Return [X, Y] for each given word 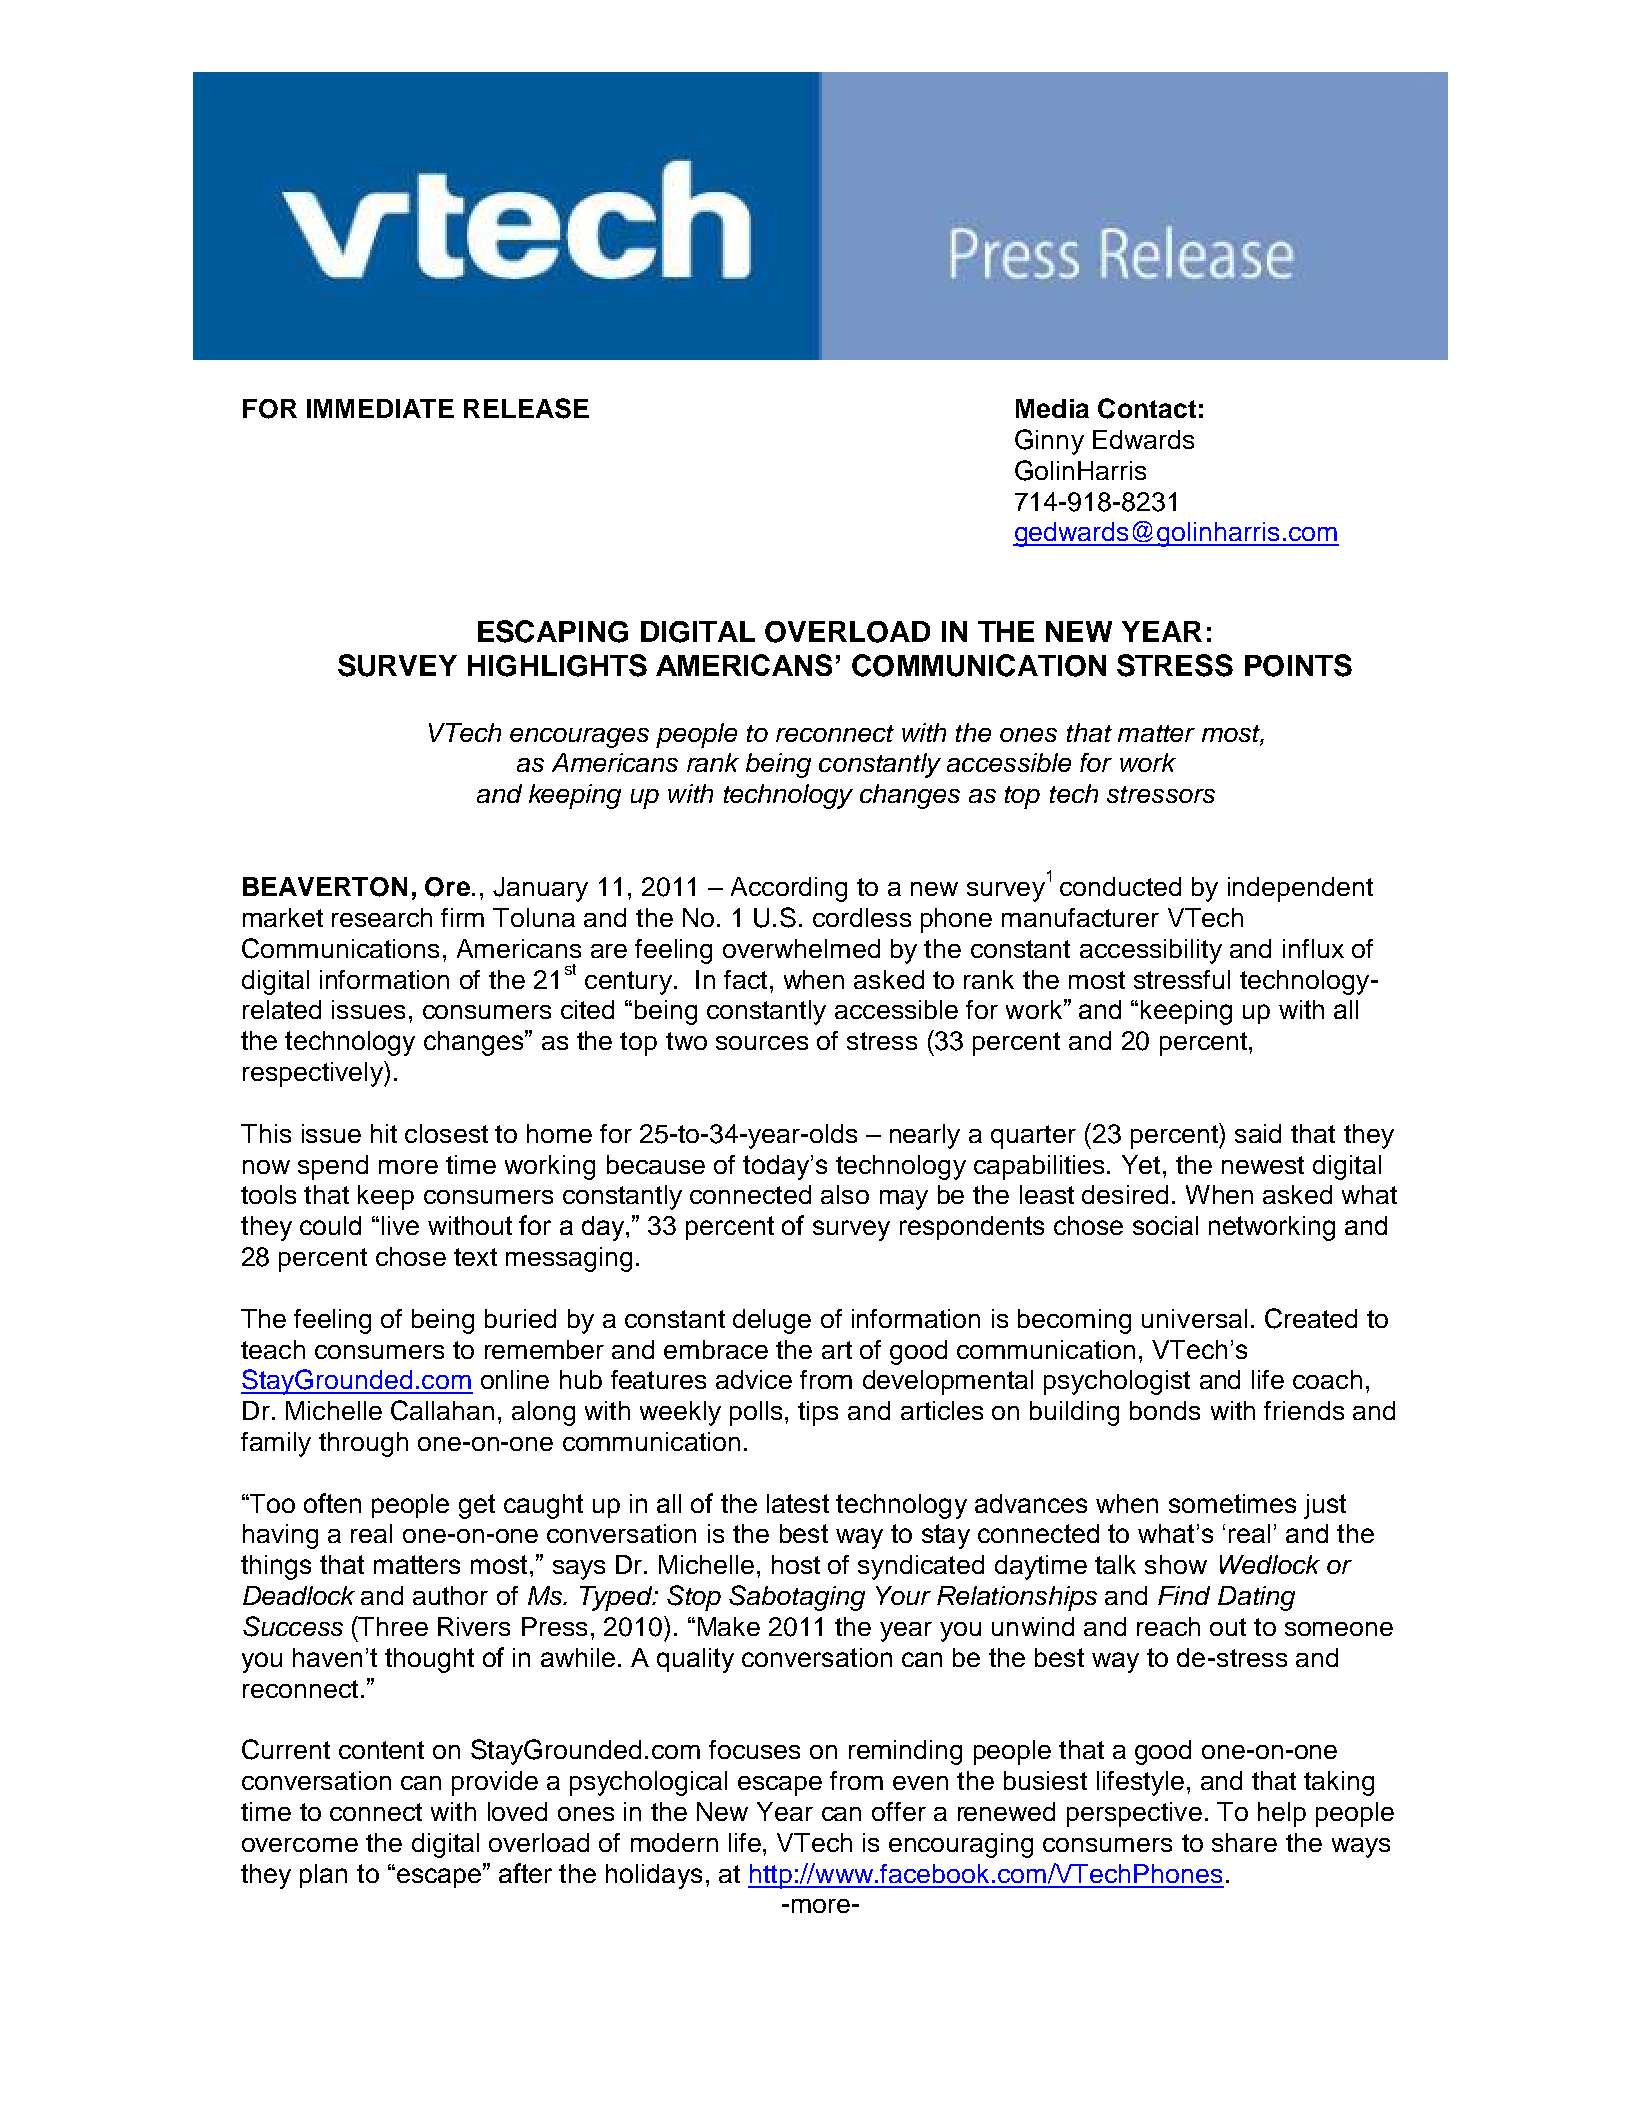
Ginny [1049, 442]
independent [1300, 889]
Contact [1147, 408]
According [789, 889]
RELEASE [526, 408]
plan [323, 1876]
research [382, 917]
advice [754, 1379]
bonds [1165, 1410]
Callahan [442, 1410]
